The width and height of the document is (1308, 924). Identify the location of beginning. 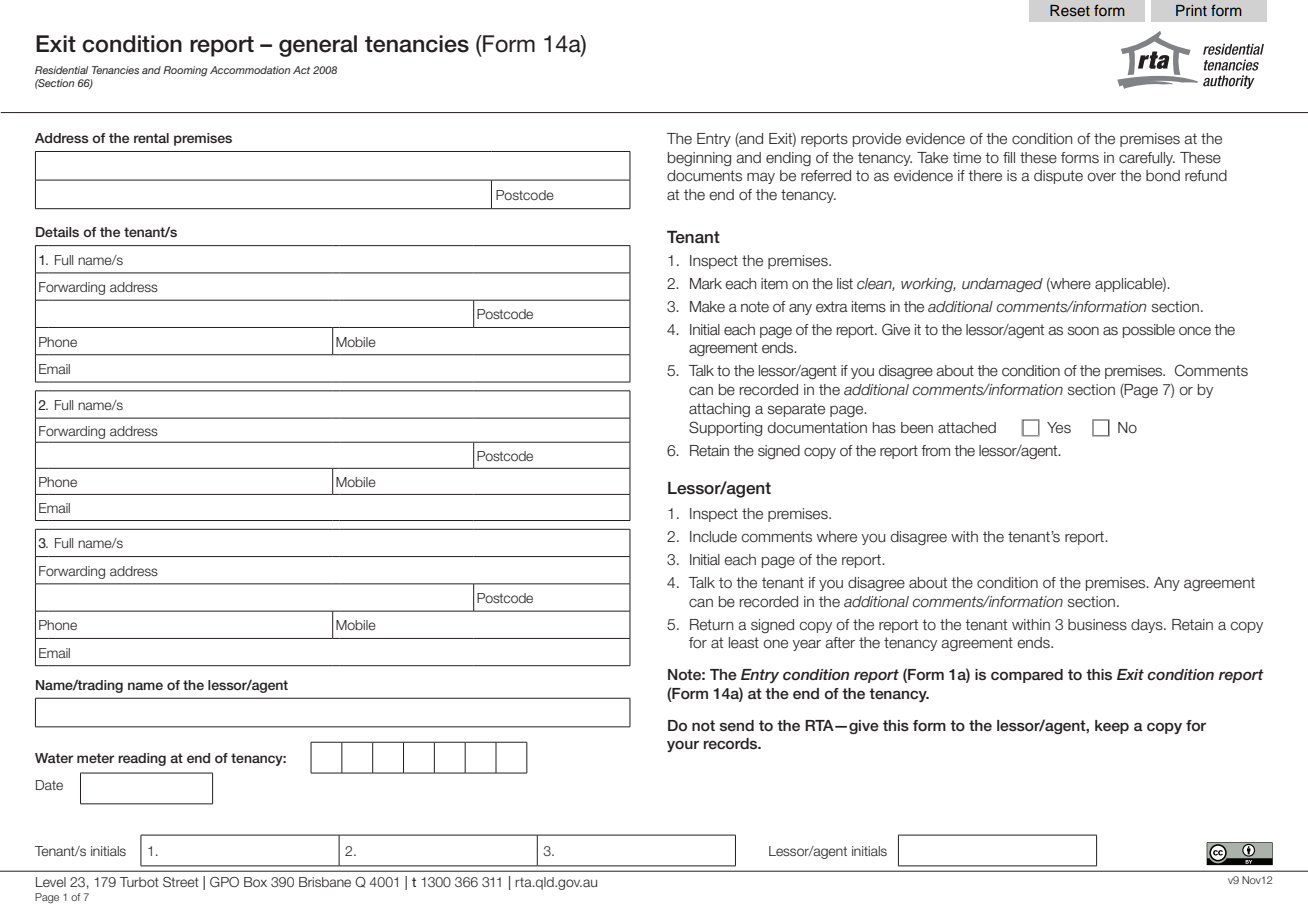
(699, 159).
